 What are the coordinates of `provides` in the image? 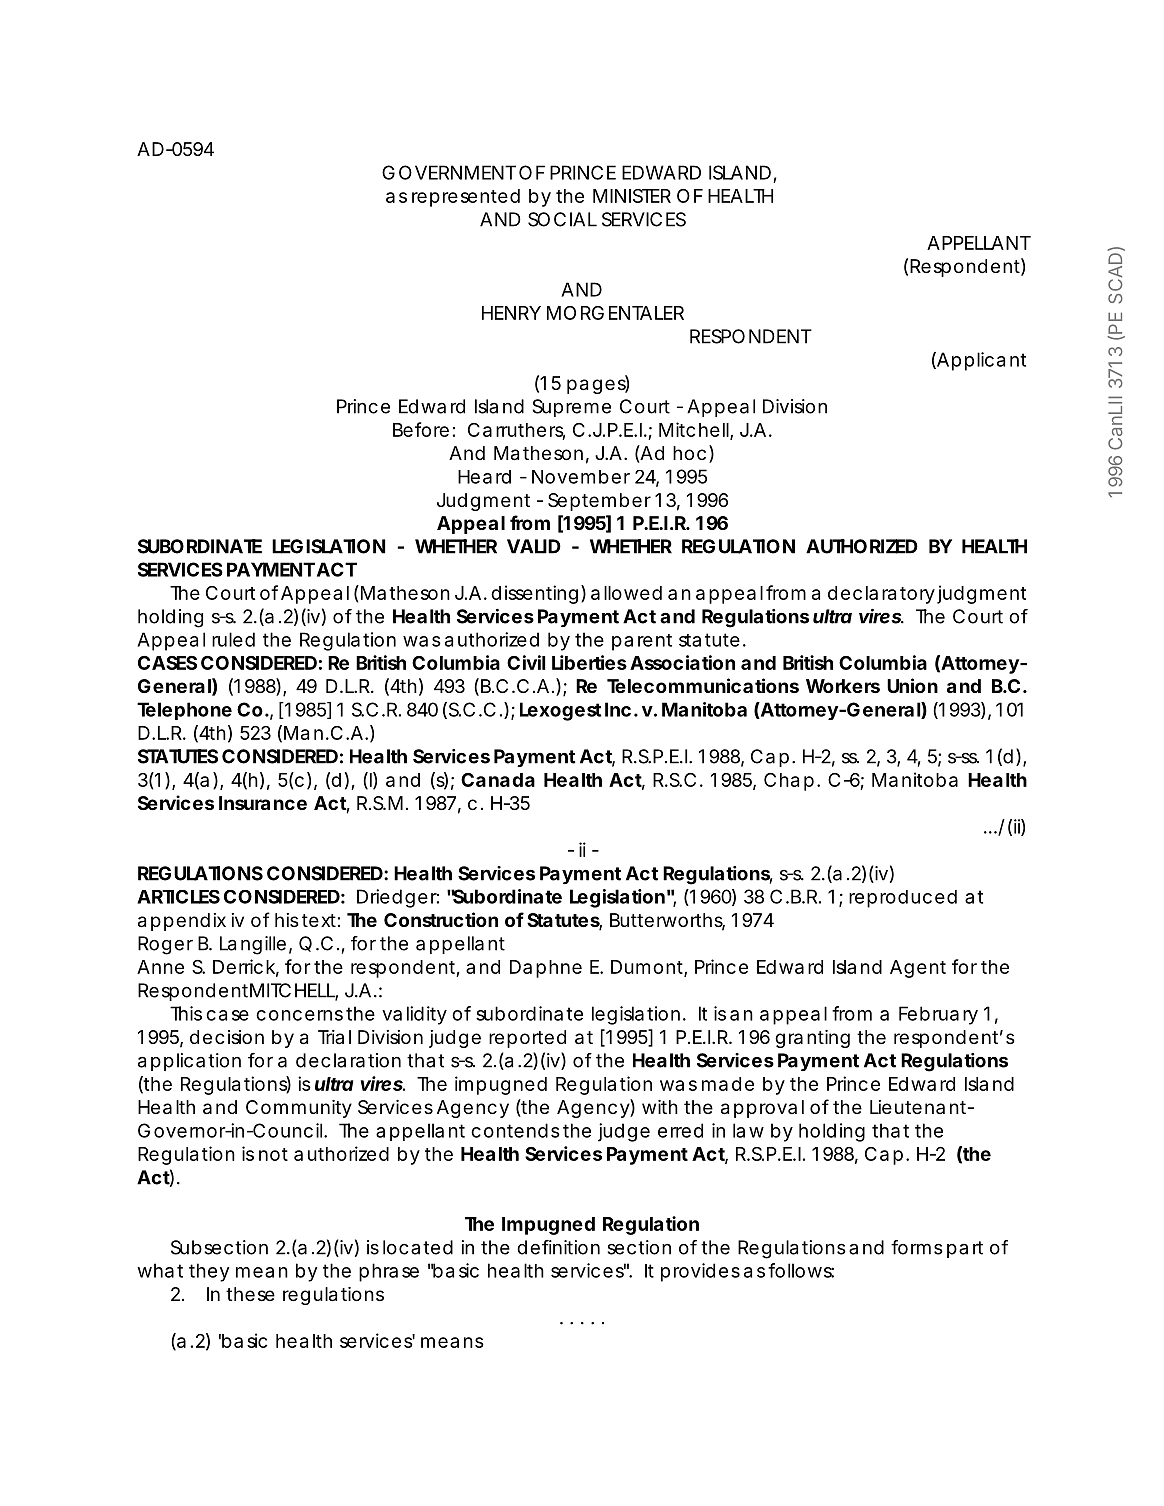 It's located at (700, 1272).
